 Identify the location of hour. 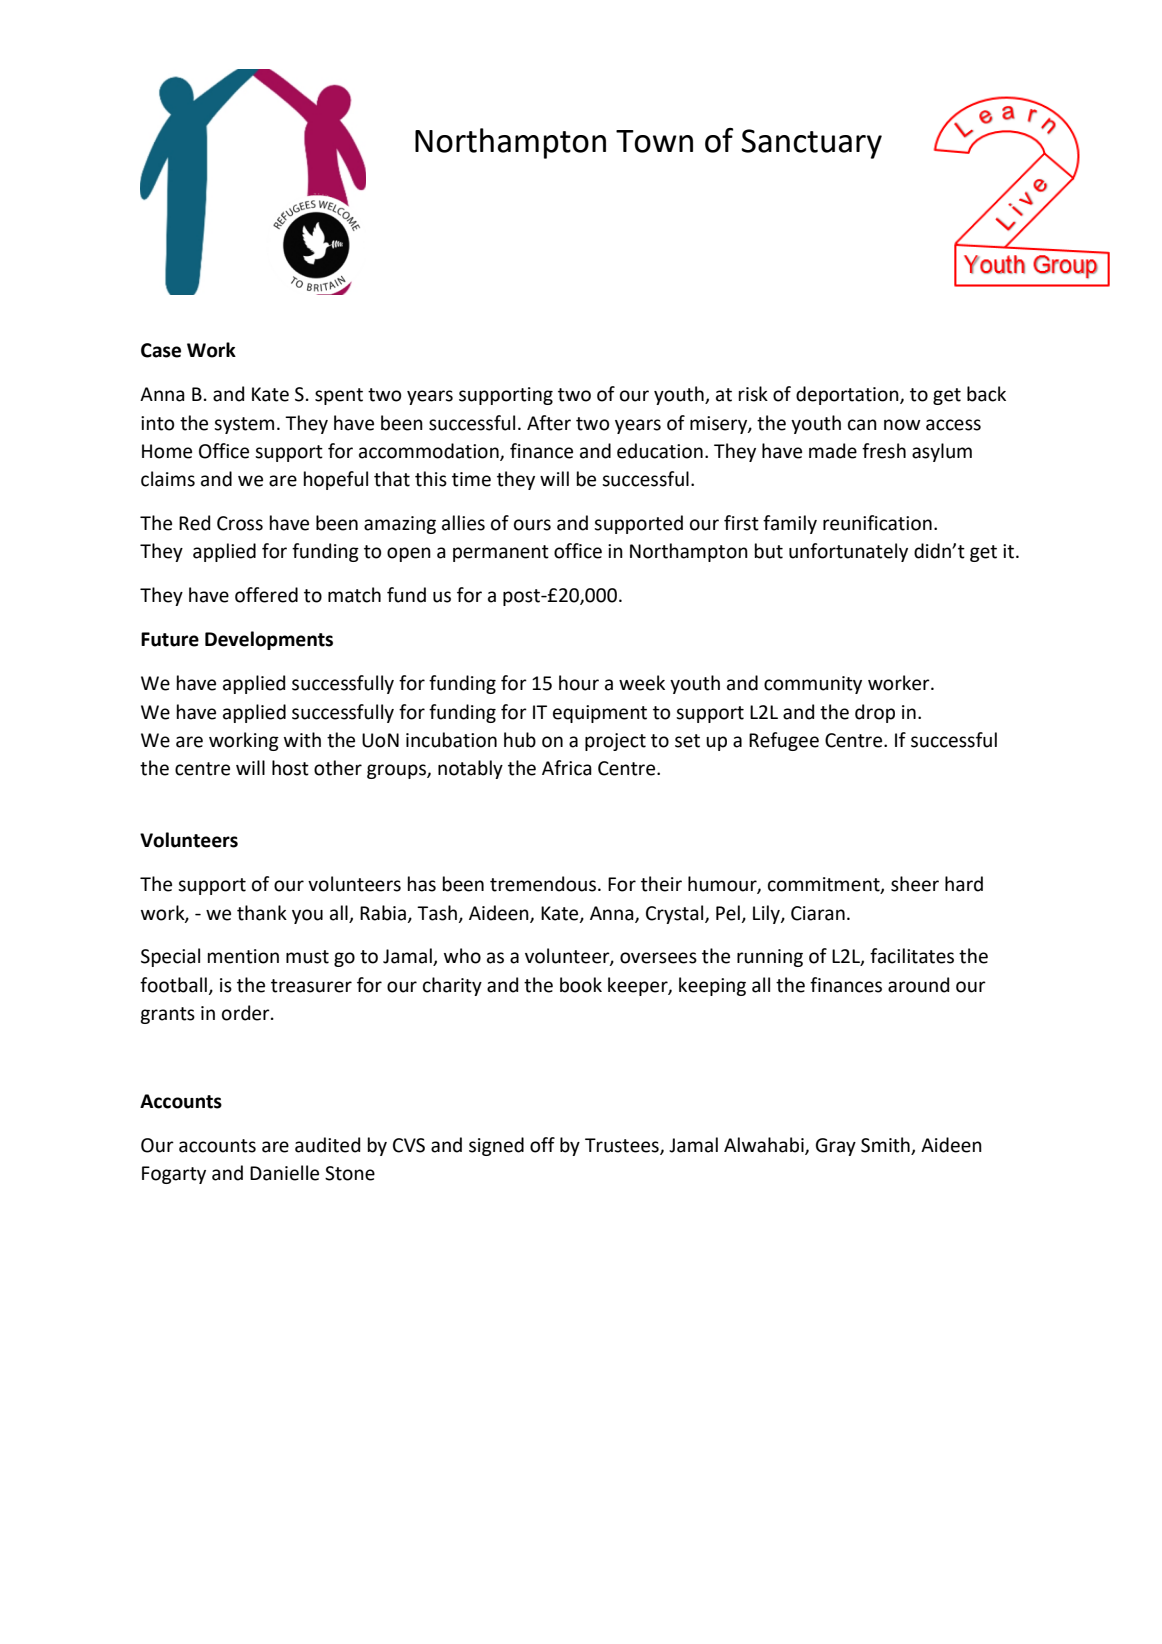
(579, 683).
